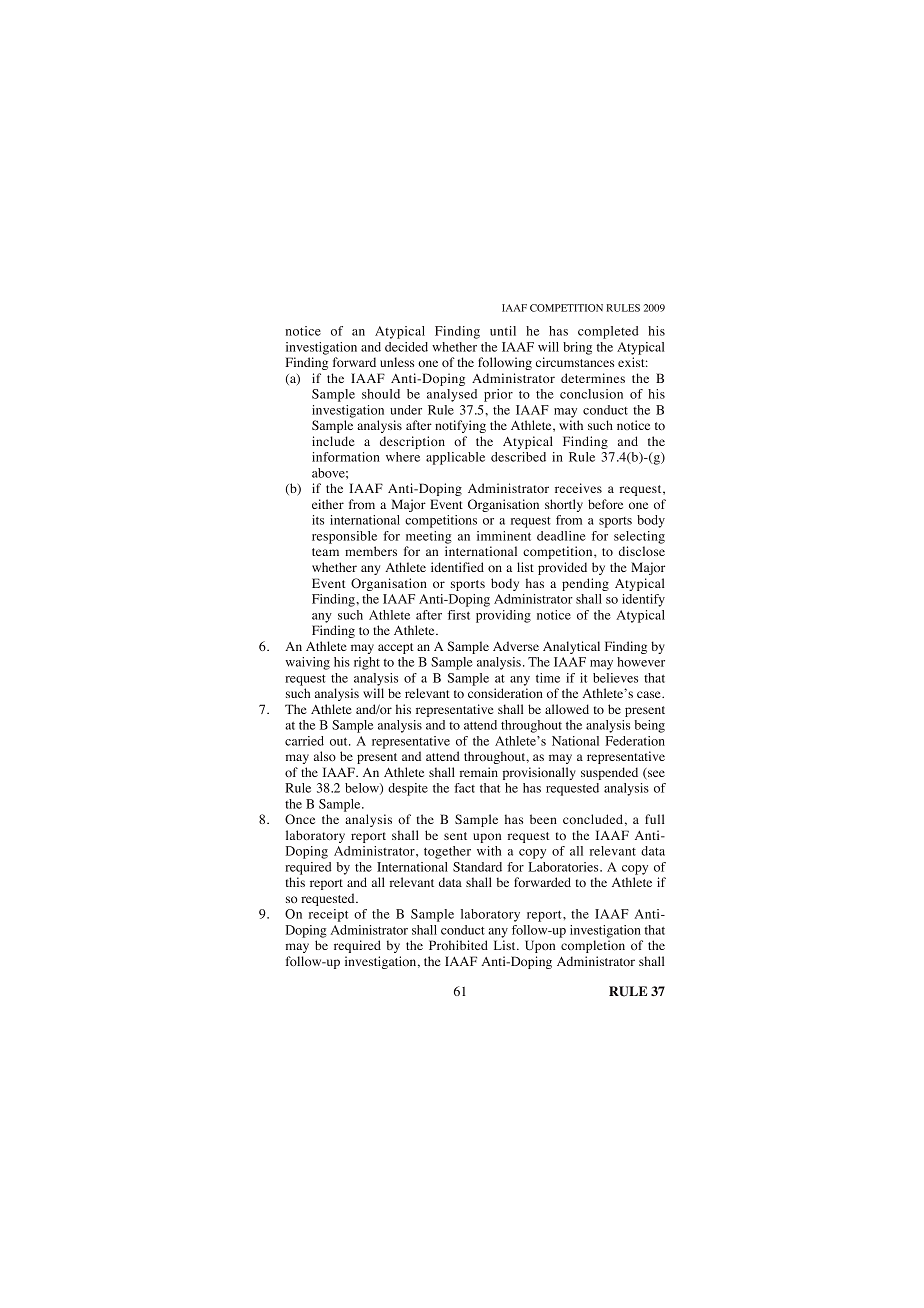 This image has height=1308, width=924. What do you see at coordinates (328, 915) in the image?
I see `receipt` at bounding box center [328, 915].
